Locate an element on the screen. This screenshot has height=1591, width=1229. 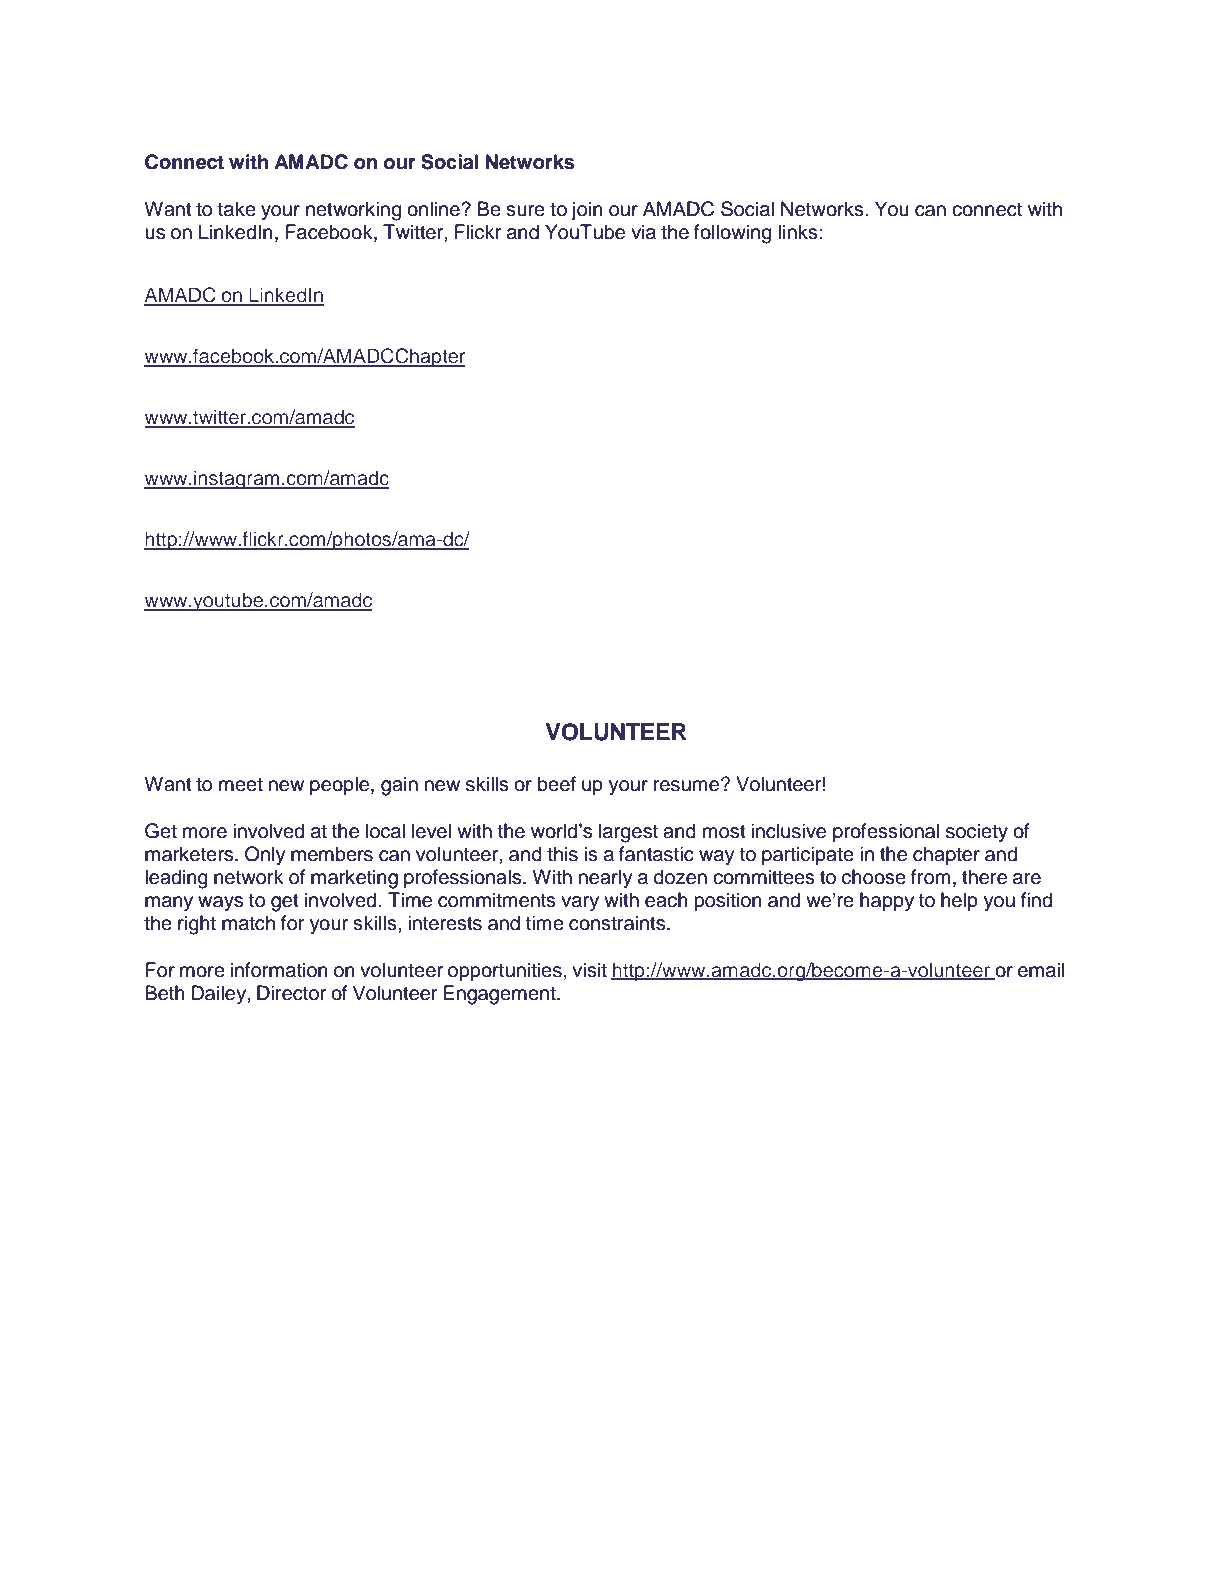
following is located at coordinates (732, 234).
